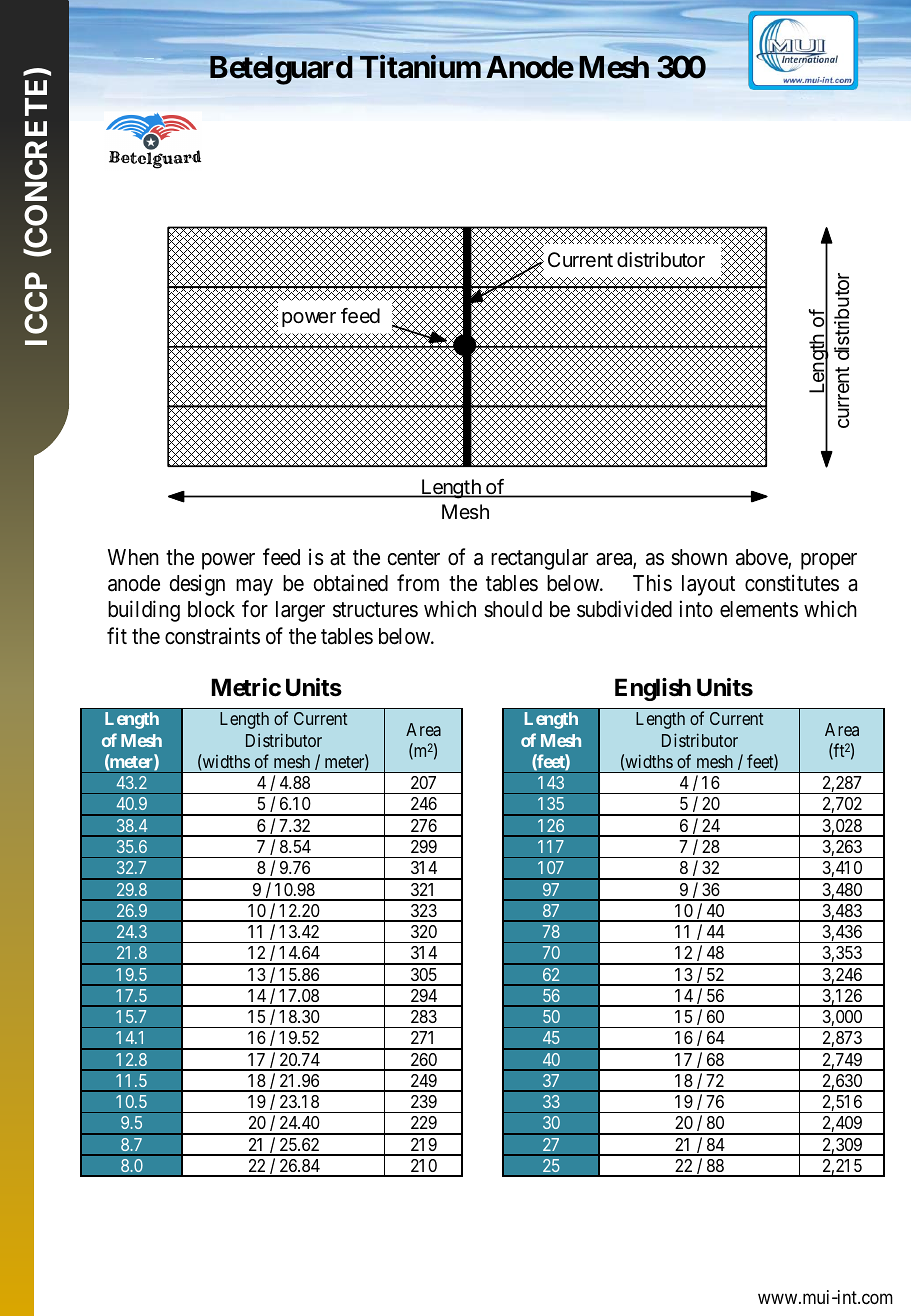  I want to click on rectangular, so click(539, 559).
